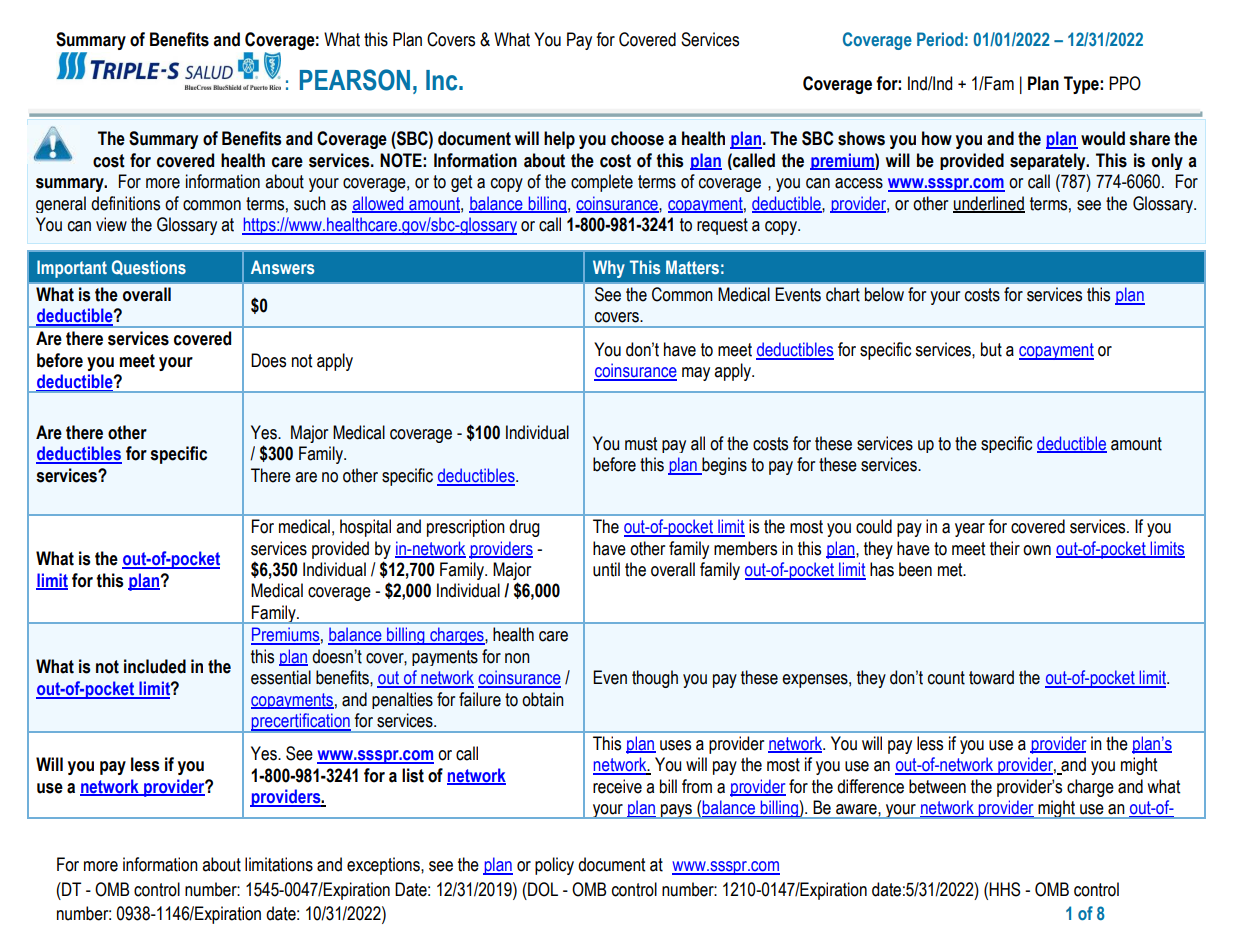  Describe the element at coordinates (637, 138) in the image. I see `choose` at that location.
